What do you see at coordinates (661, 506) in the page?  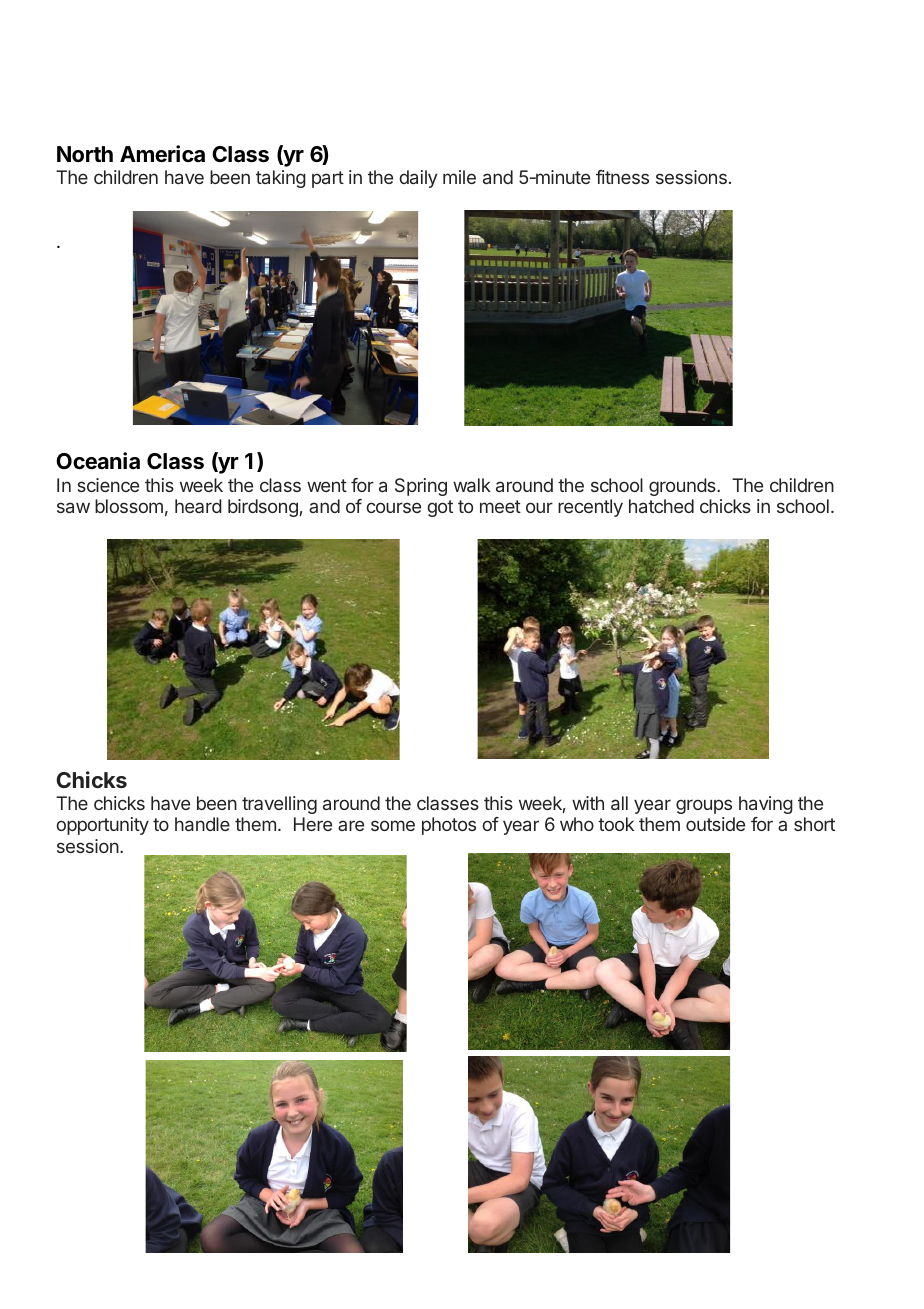 I see `hatched` at bounding box center [661, 506].
